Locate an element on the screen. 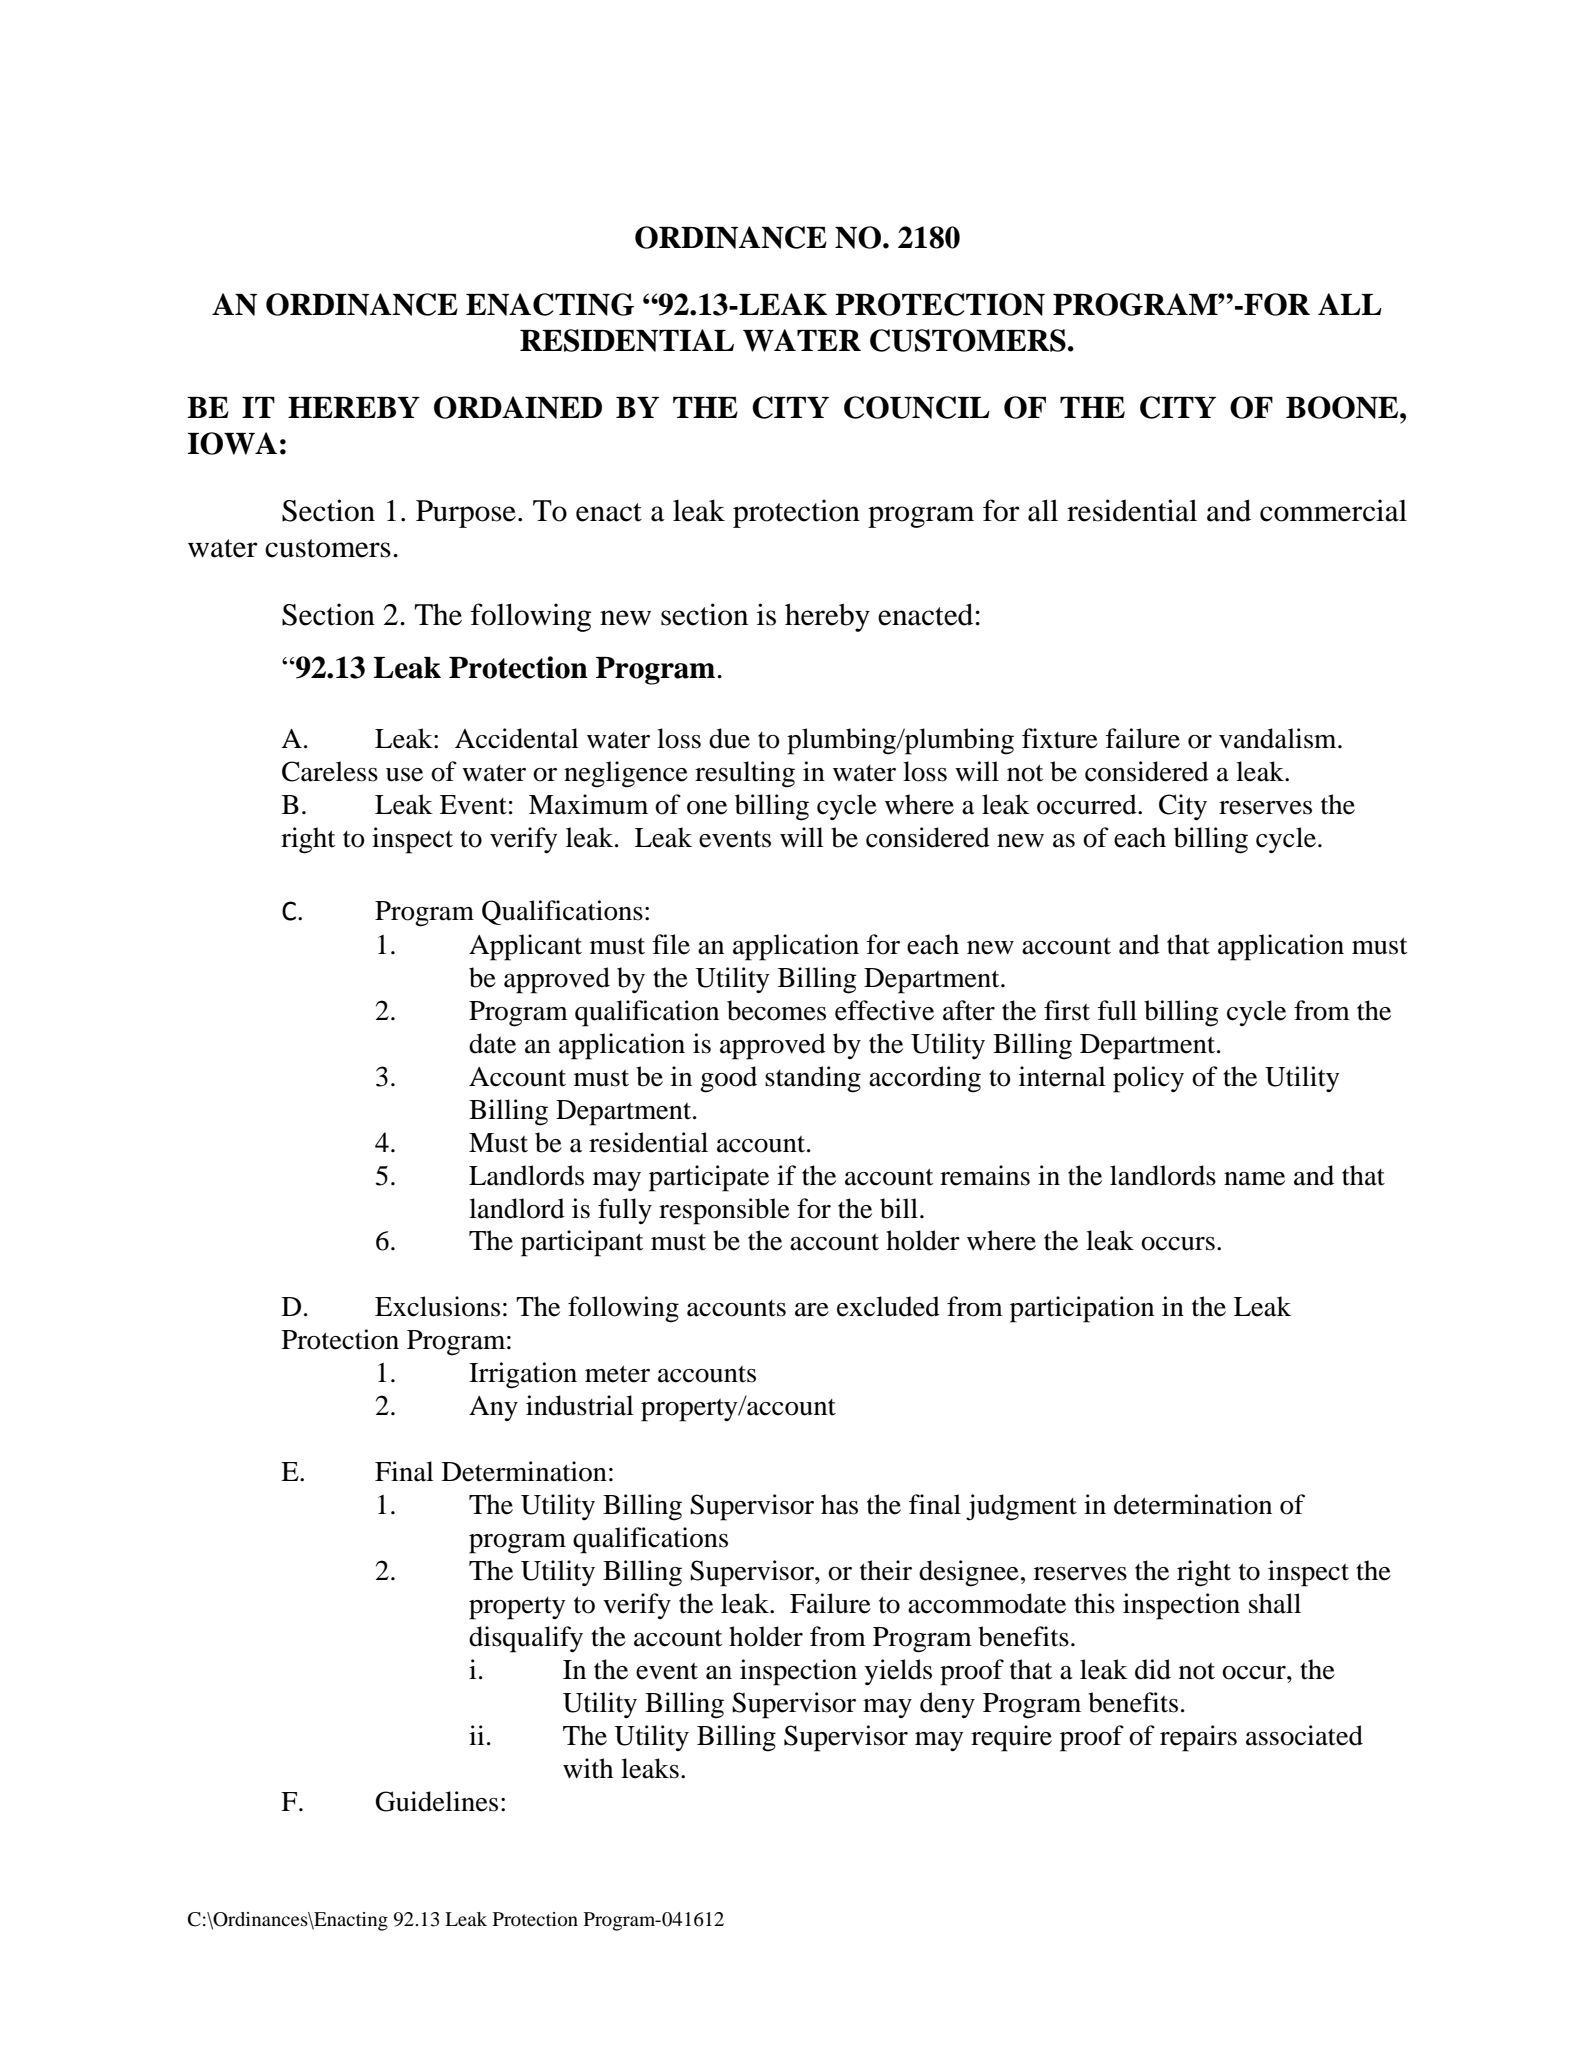  judgment is located at coordinates (1021, 1507).
